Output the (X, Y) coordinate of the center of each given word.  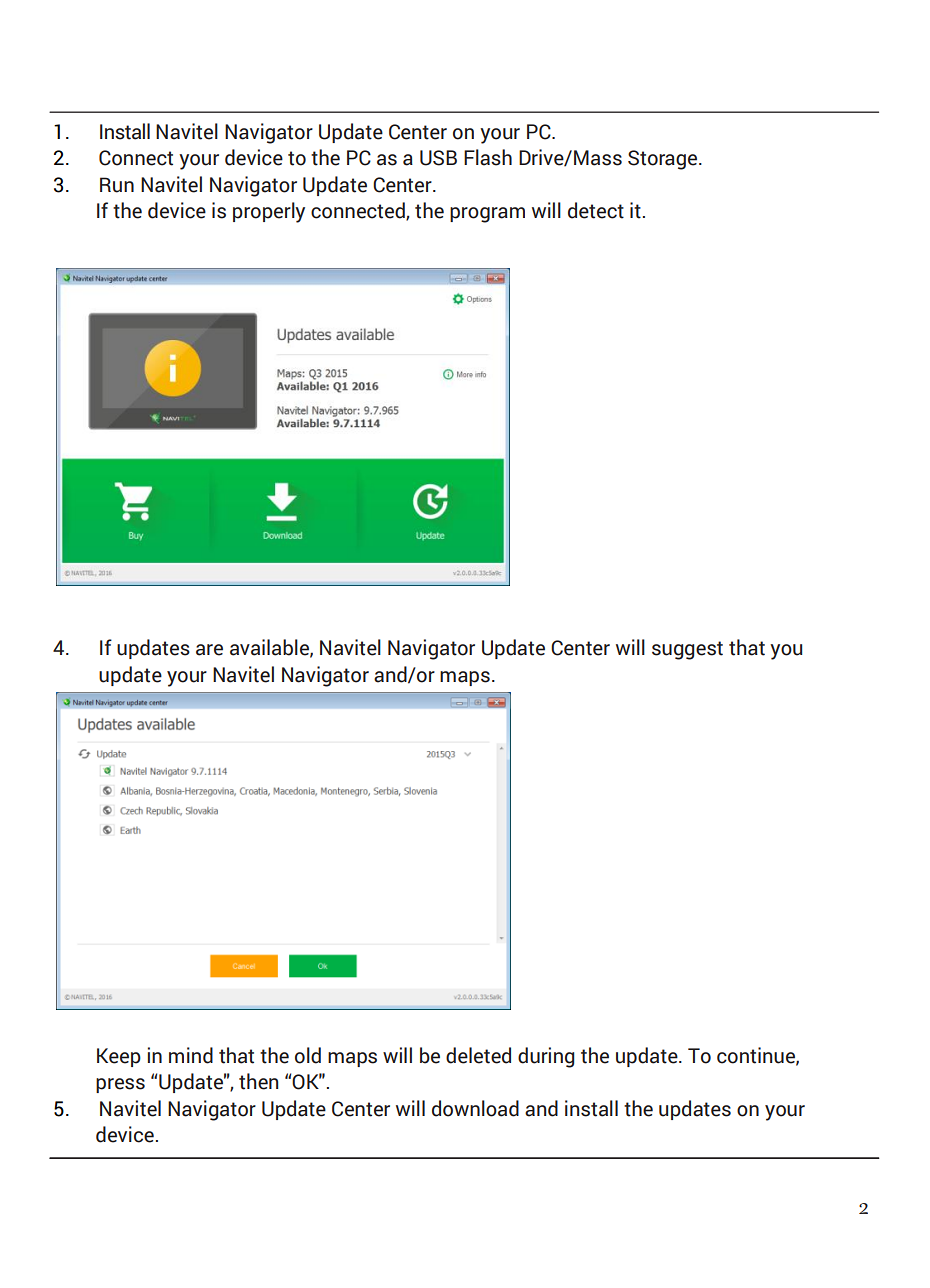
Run (117, 185)
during (546, 1057)
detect (596, 210)
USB (438, 158)
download (475, 1108)
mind (191, 1055)
